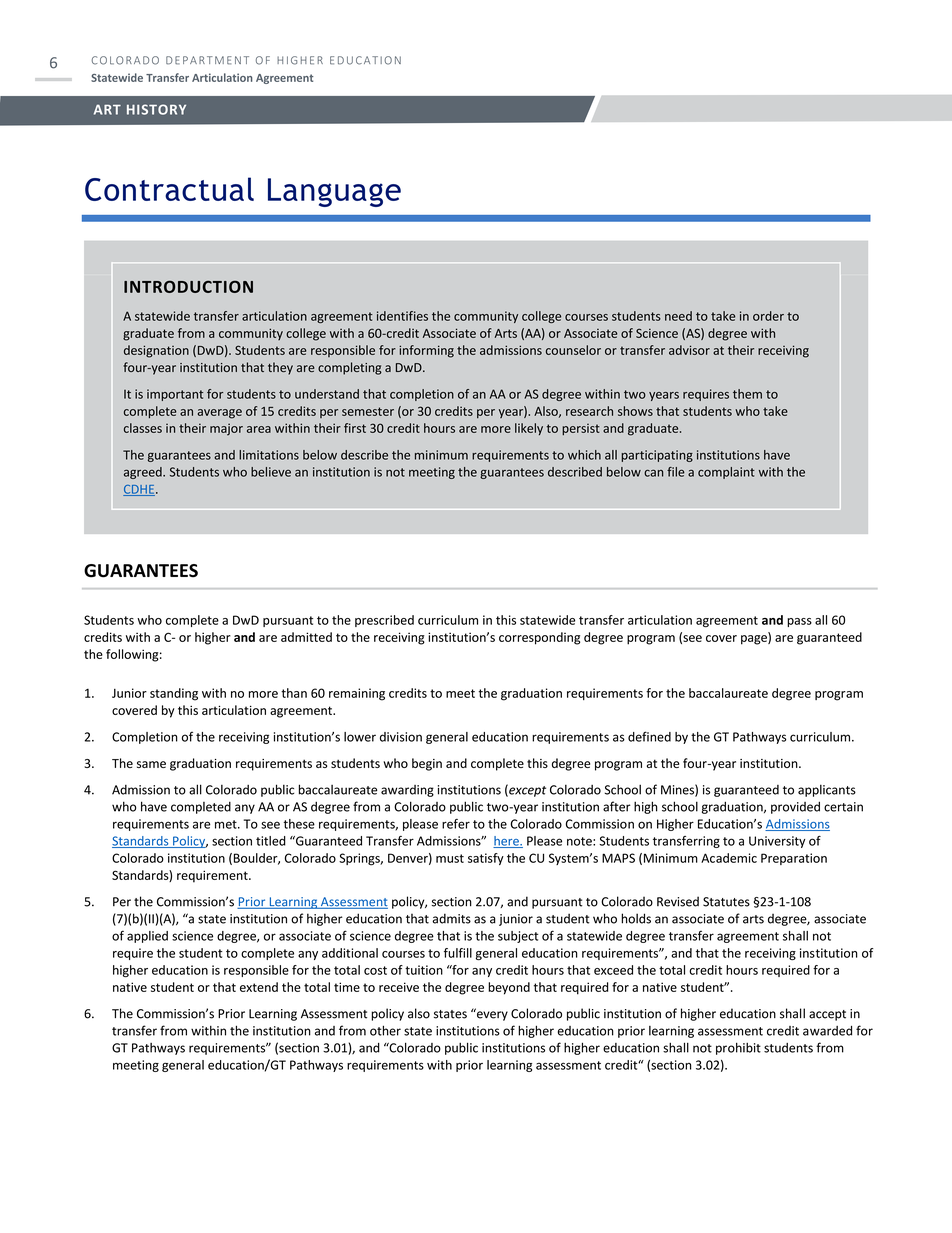 This screenshot has width=952, height=1233. What do you see at coordinates (156, 109) in the screenshot?
I see `HISTORY` at bounding box center [156, 109].
